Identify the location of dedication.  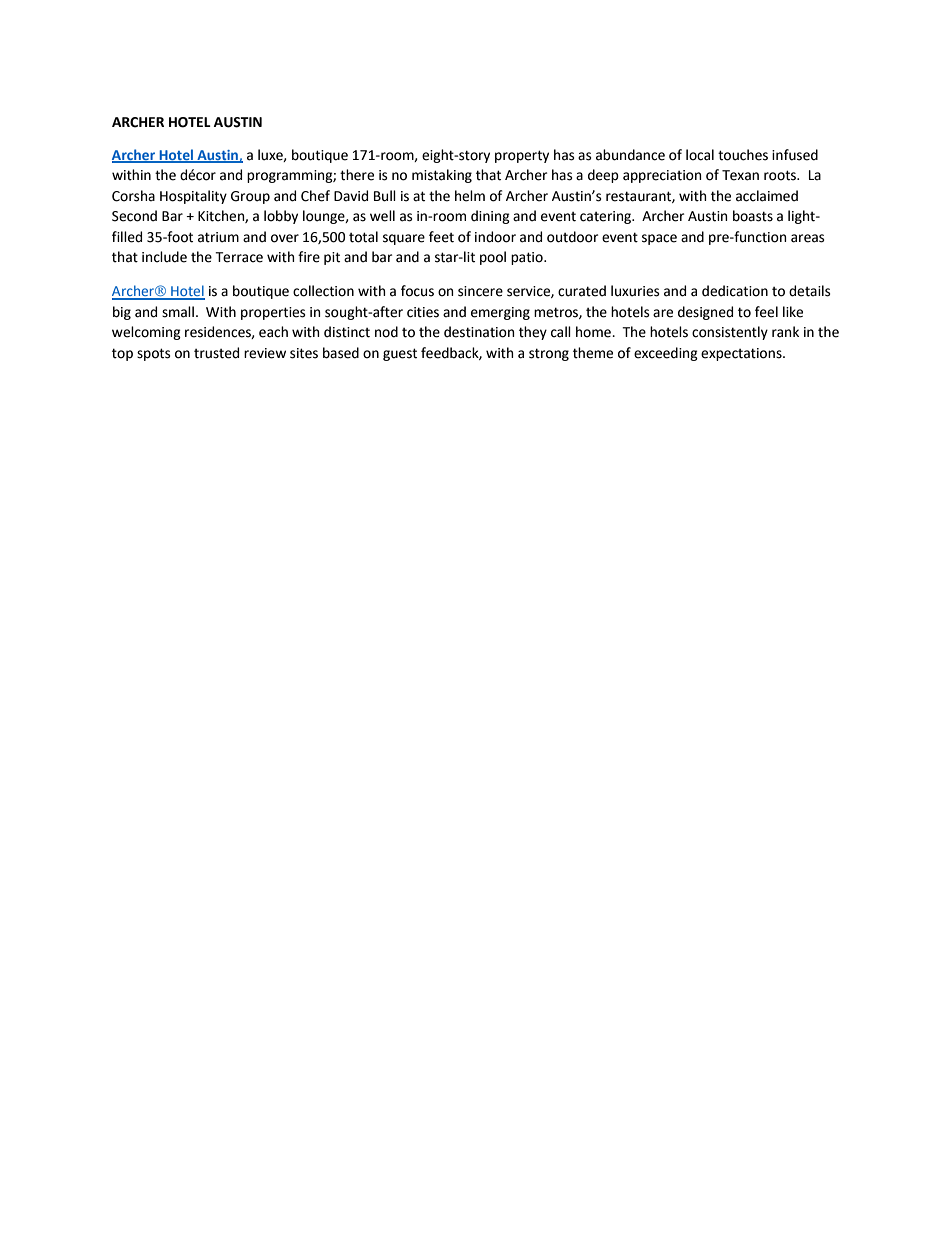
(735, 291).
